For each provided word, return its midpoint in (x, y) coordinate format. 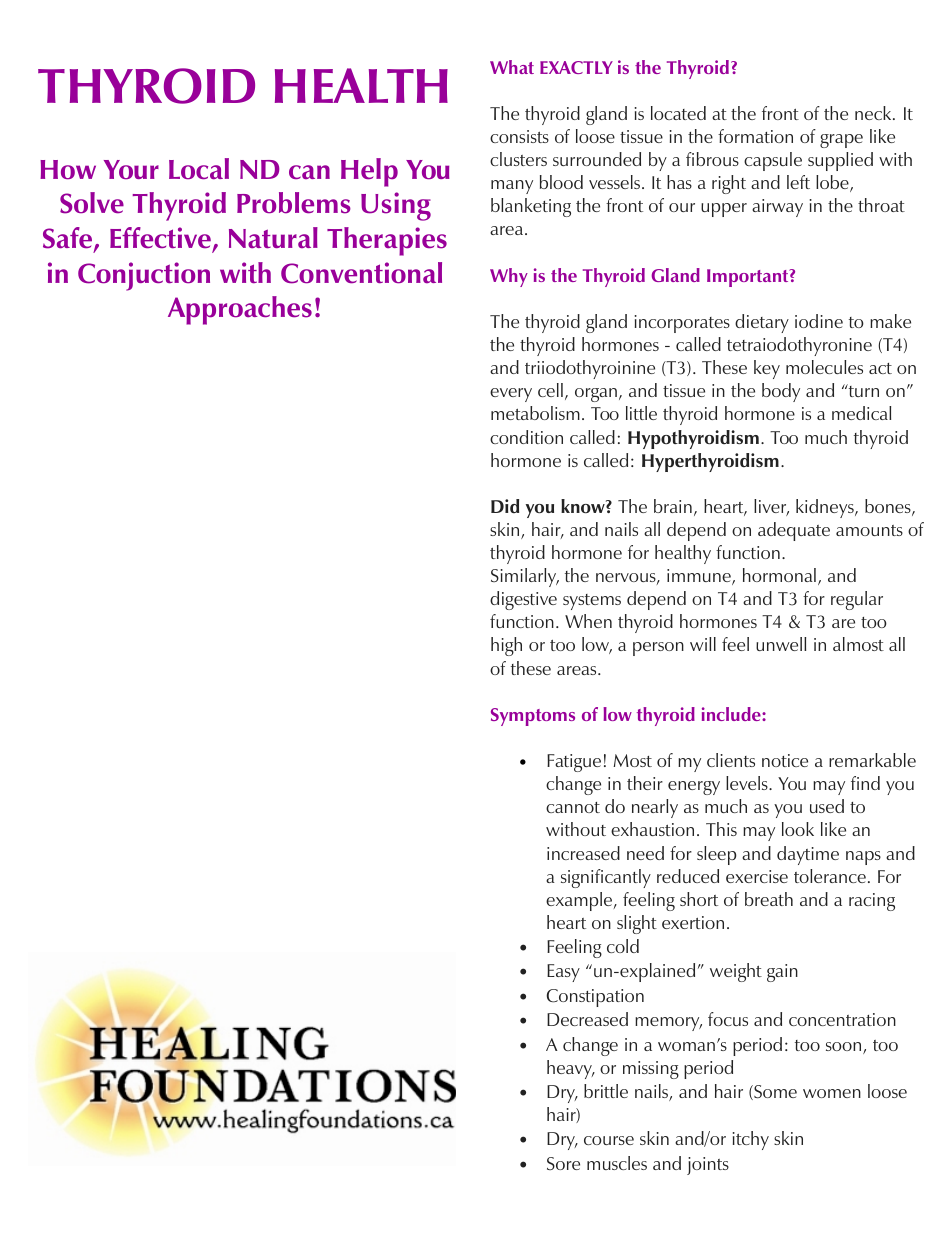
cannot (573, 807)
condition (526, 437)
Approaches (240, 310)
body (781, 392)
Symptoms (533, 717)
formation (755, 136)
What (512, 67)
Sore (563, 1163)
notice (785, 760)
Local (199, 169)
